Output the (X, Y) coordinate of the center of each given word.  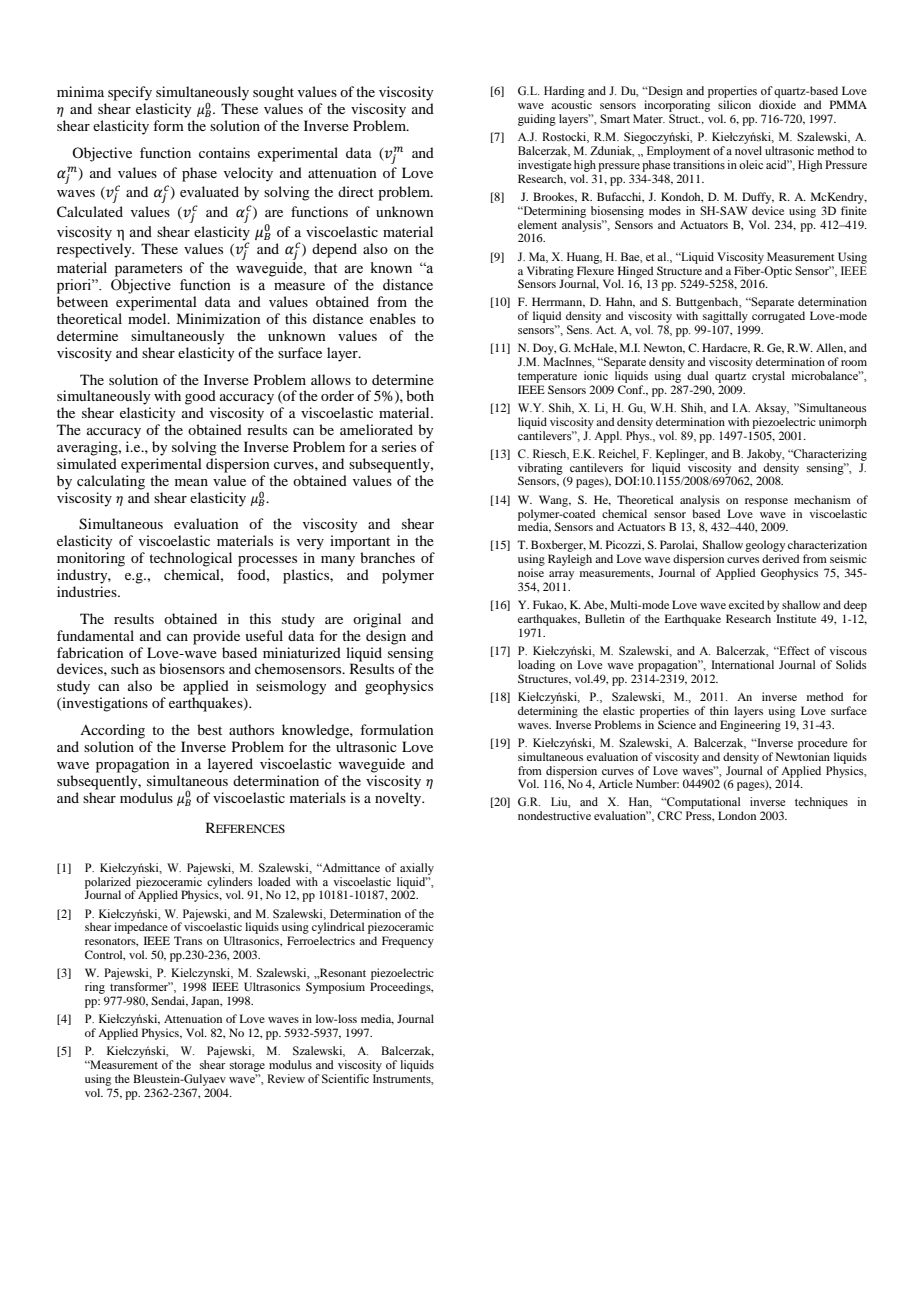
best (209, 729)
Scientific (345, 1078)
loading (536, 666)
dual (697, 375)
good (200, 397)
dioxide (777, 104)
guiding (537, 120)
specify (130, 93)
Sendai (169, 1001)
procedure (822, 744)
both (420, 395)
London (737, 815)
